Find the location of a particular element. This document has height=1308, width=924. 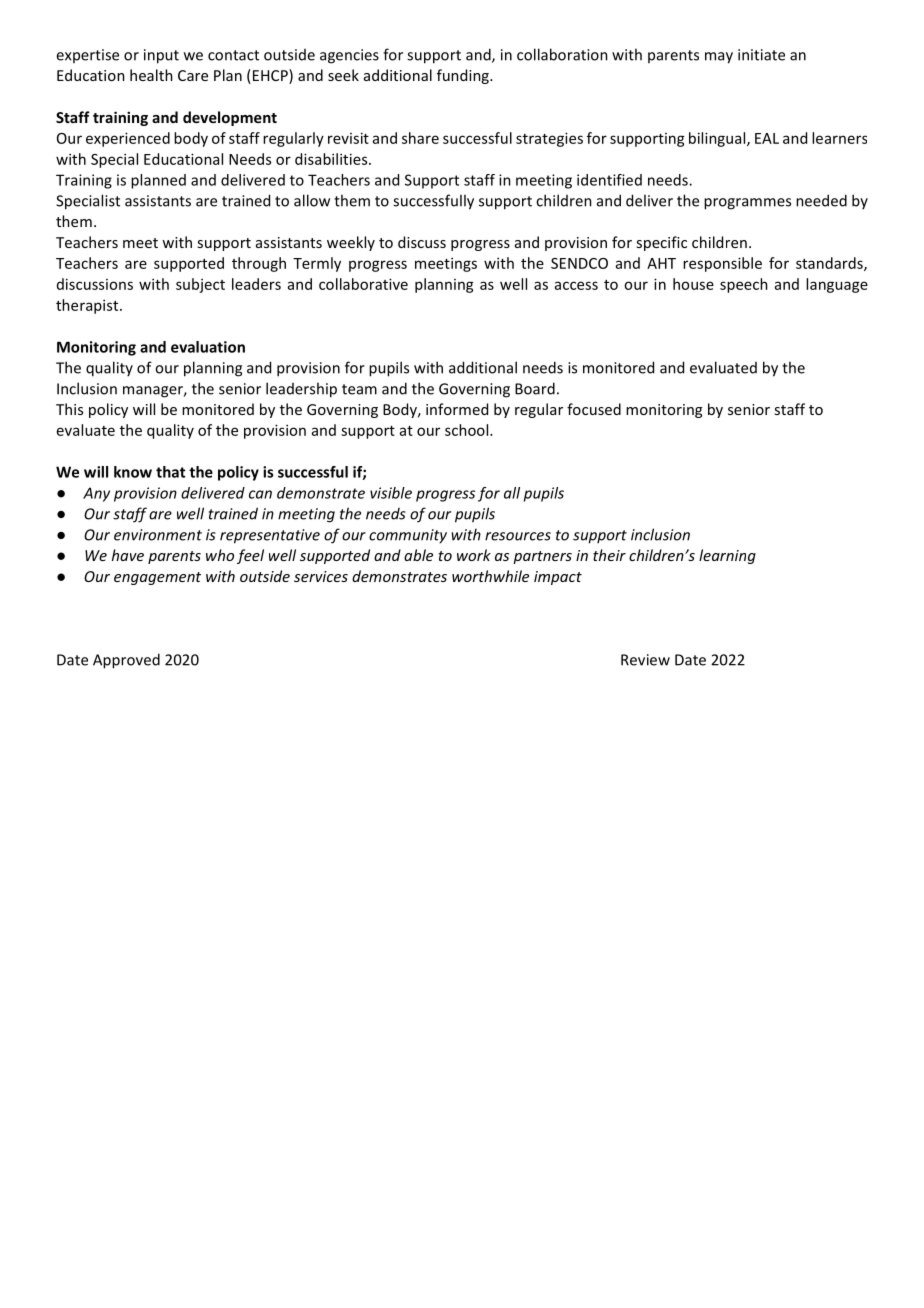

may is located at coordinates (719, 58).
